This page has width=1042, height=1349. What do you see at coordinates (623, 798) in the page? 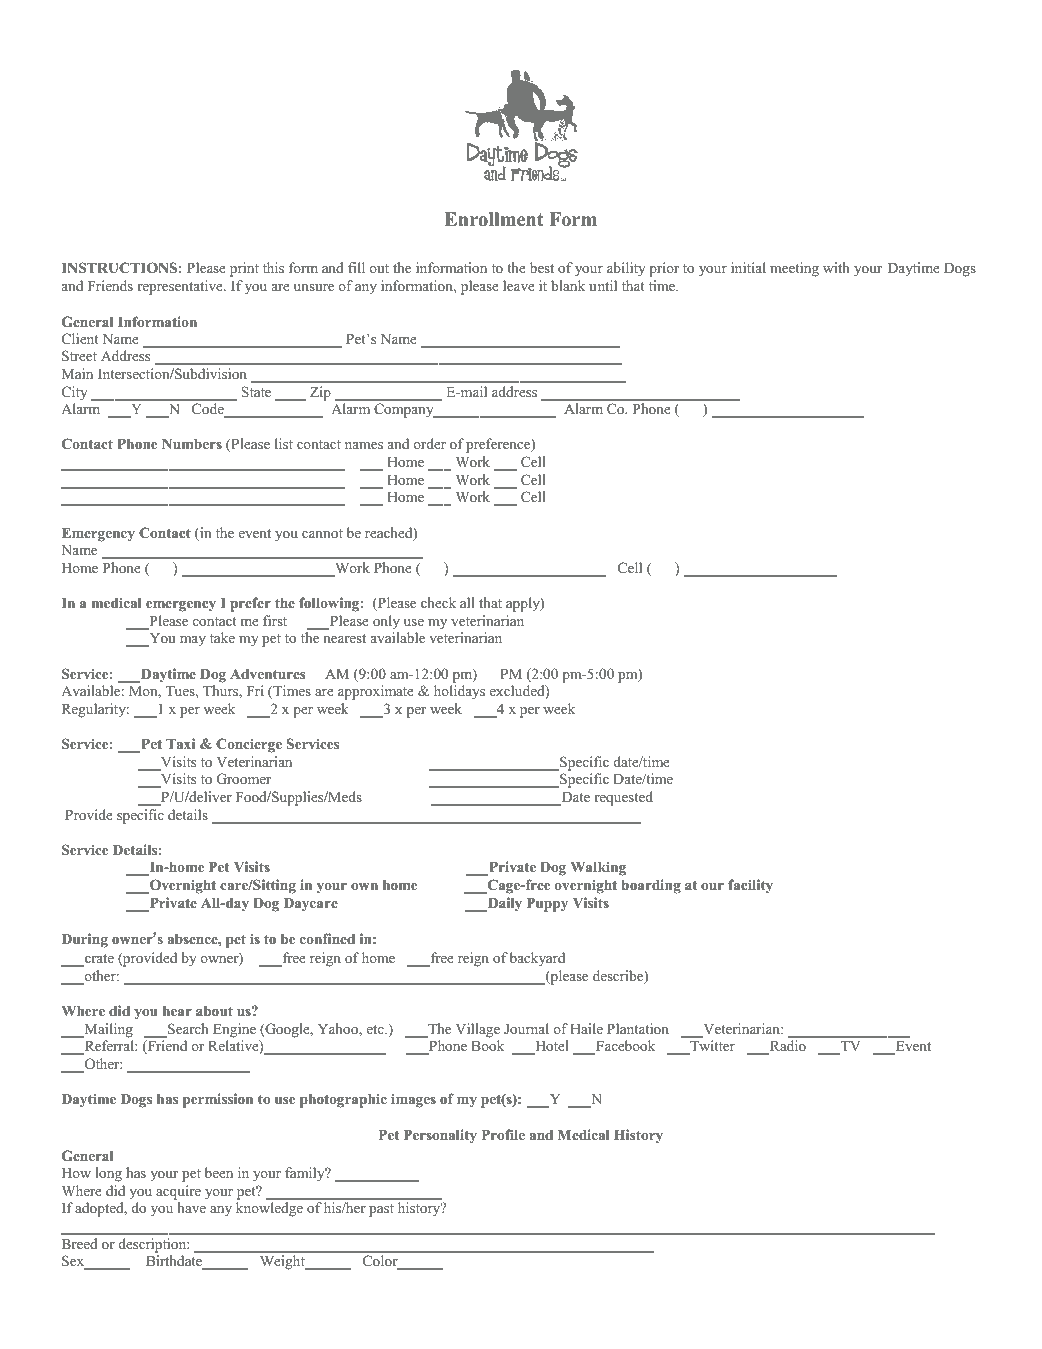
I see `requested` at bounding box center [623, 798].
